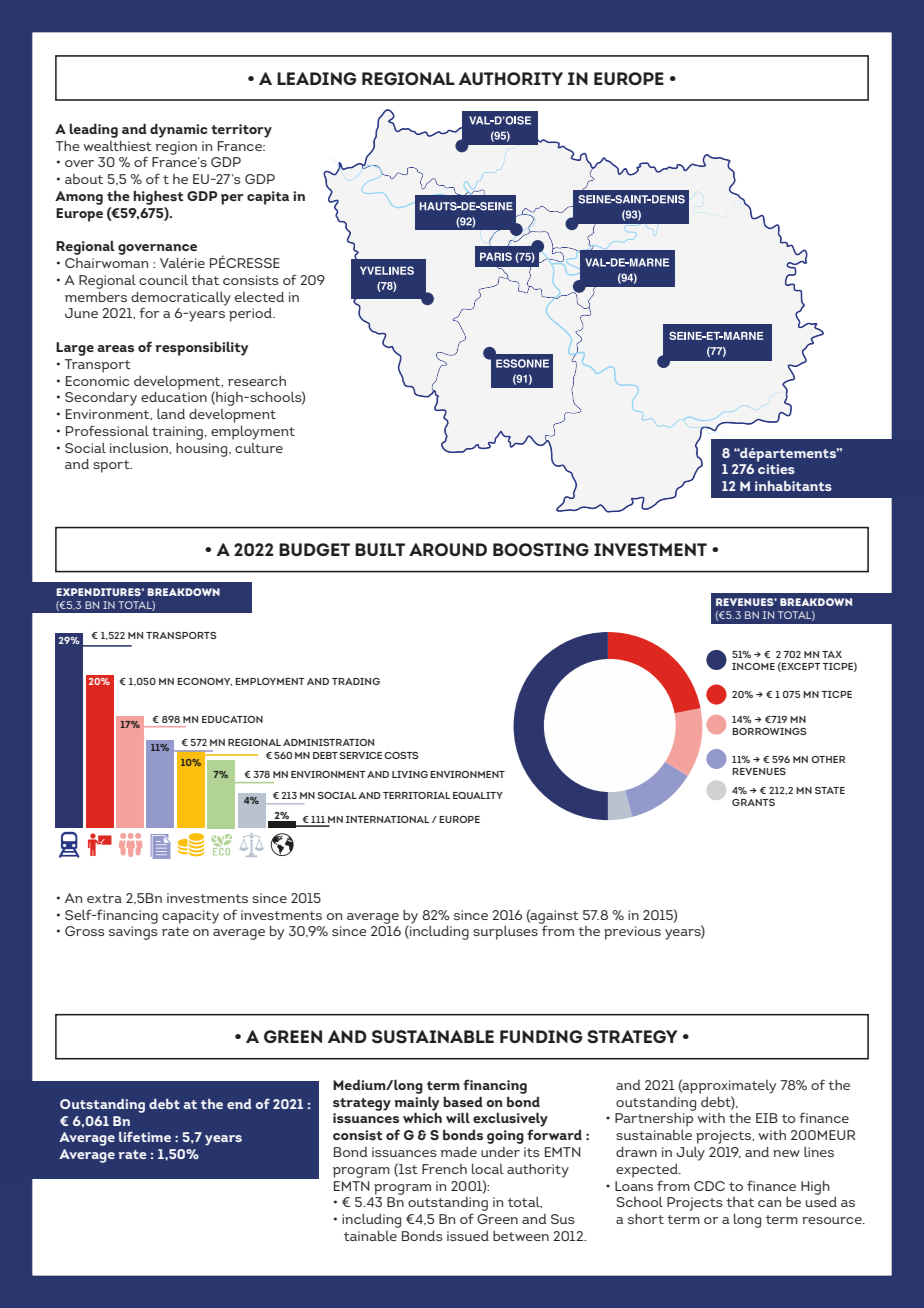  Describe the element at coordinates (145, 1136) in the document. I see `lifetime` at that location.
